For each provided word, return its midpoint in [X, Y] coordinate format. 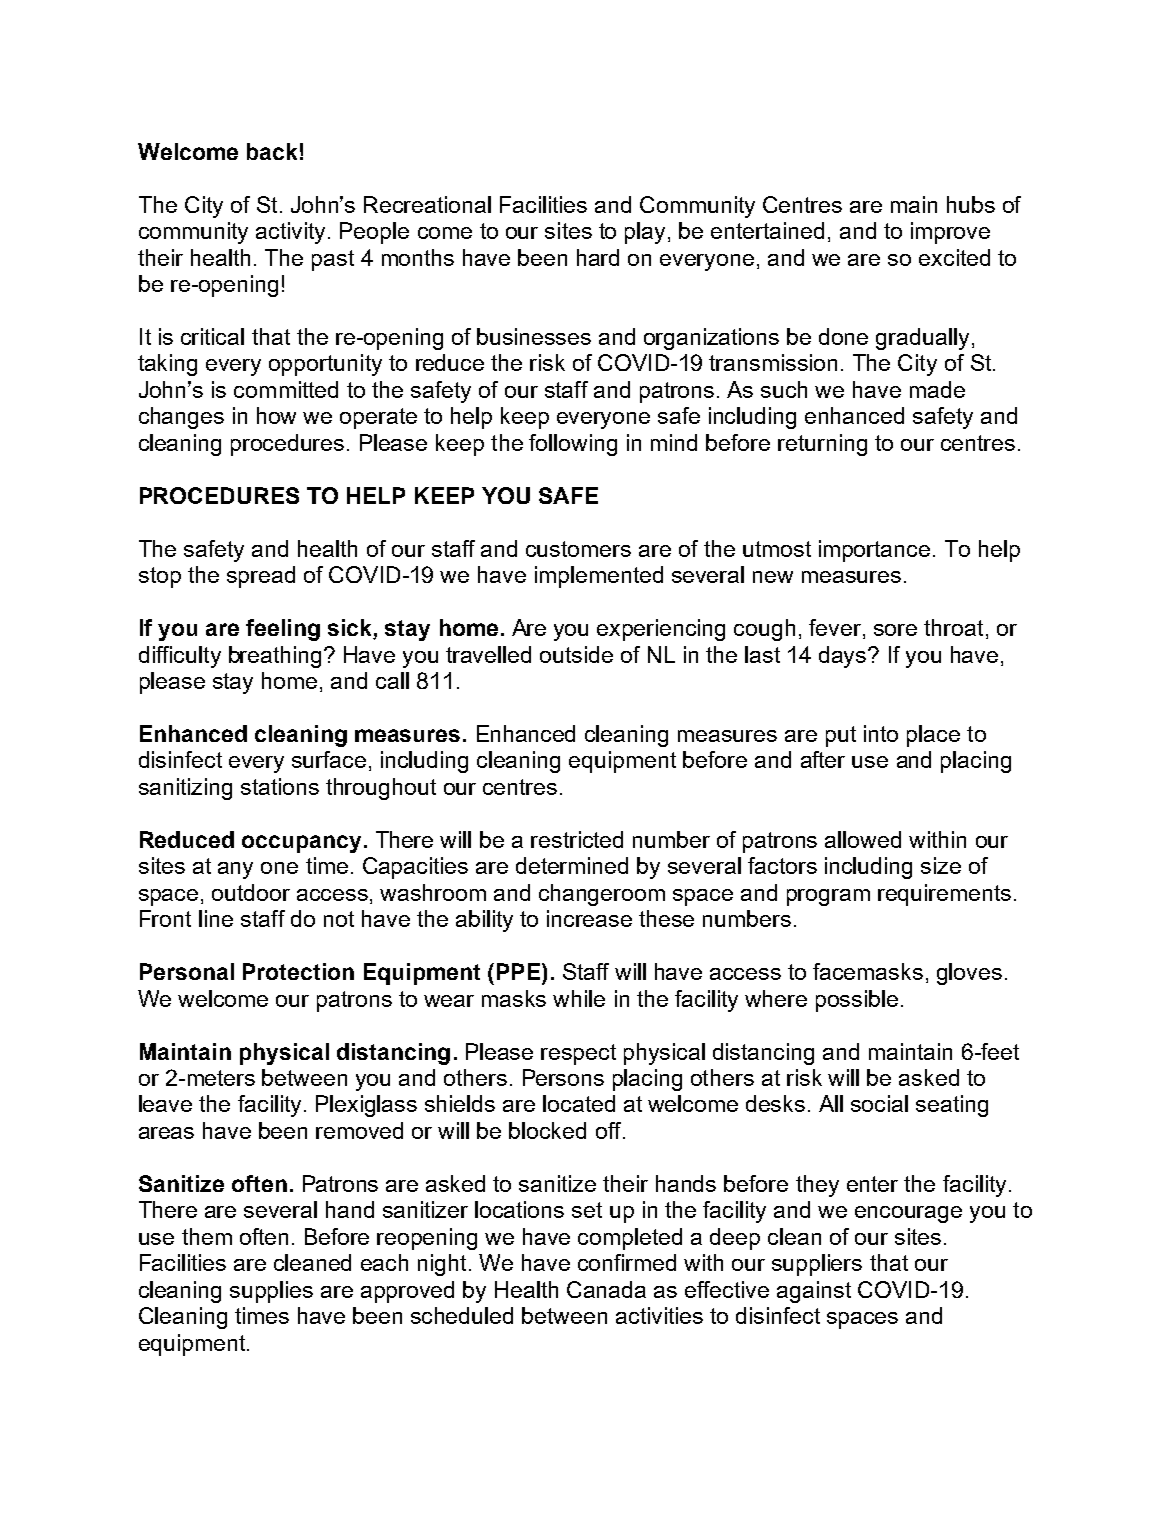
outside [576, 654]
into [881, 733]
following [573, 445]
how [276, 415]
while [579, 998]
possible [857, 1001]
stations [280, 786]
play [647, 233]
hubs [971, 204]
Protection [298, 971]
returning [822, 445]
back [272, 151]
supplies [271, 1292]
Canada [606, 1289]
